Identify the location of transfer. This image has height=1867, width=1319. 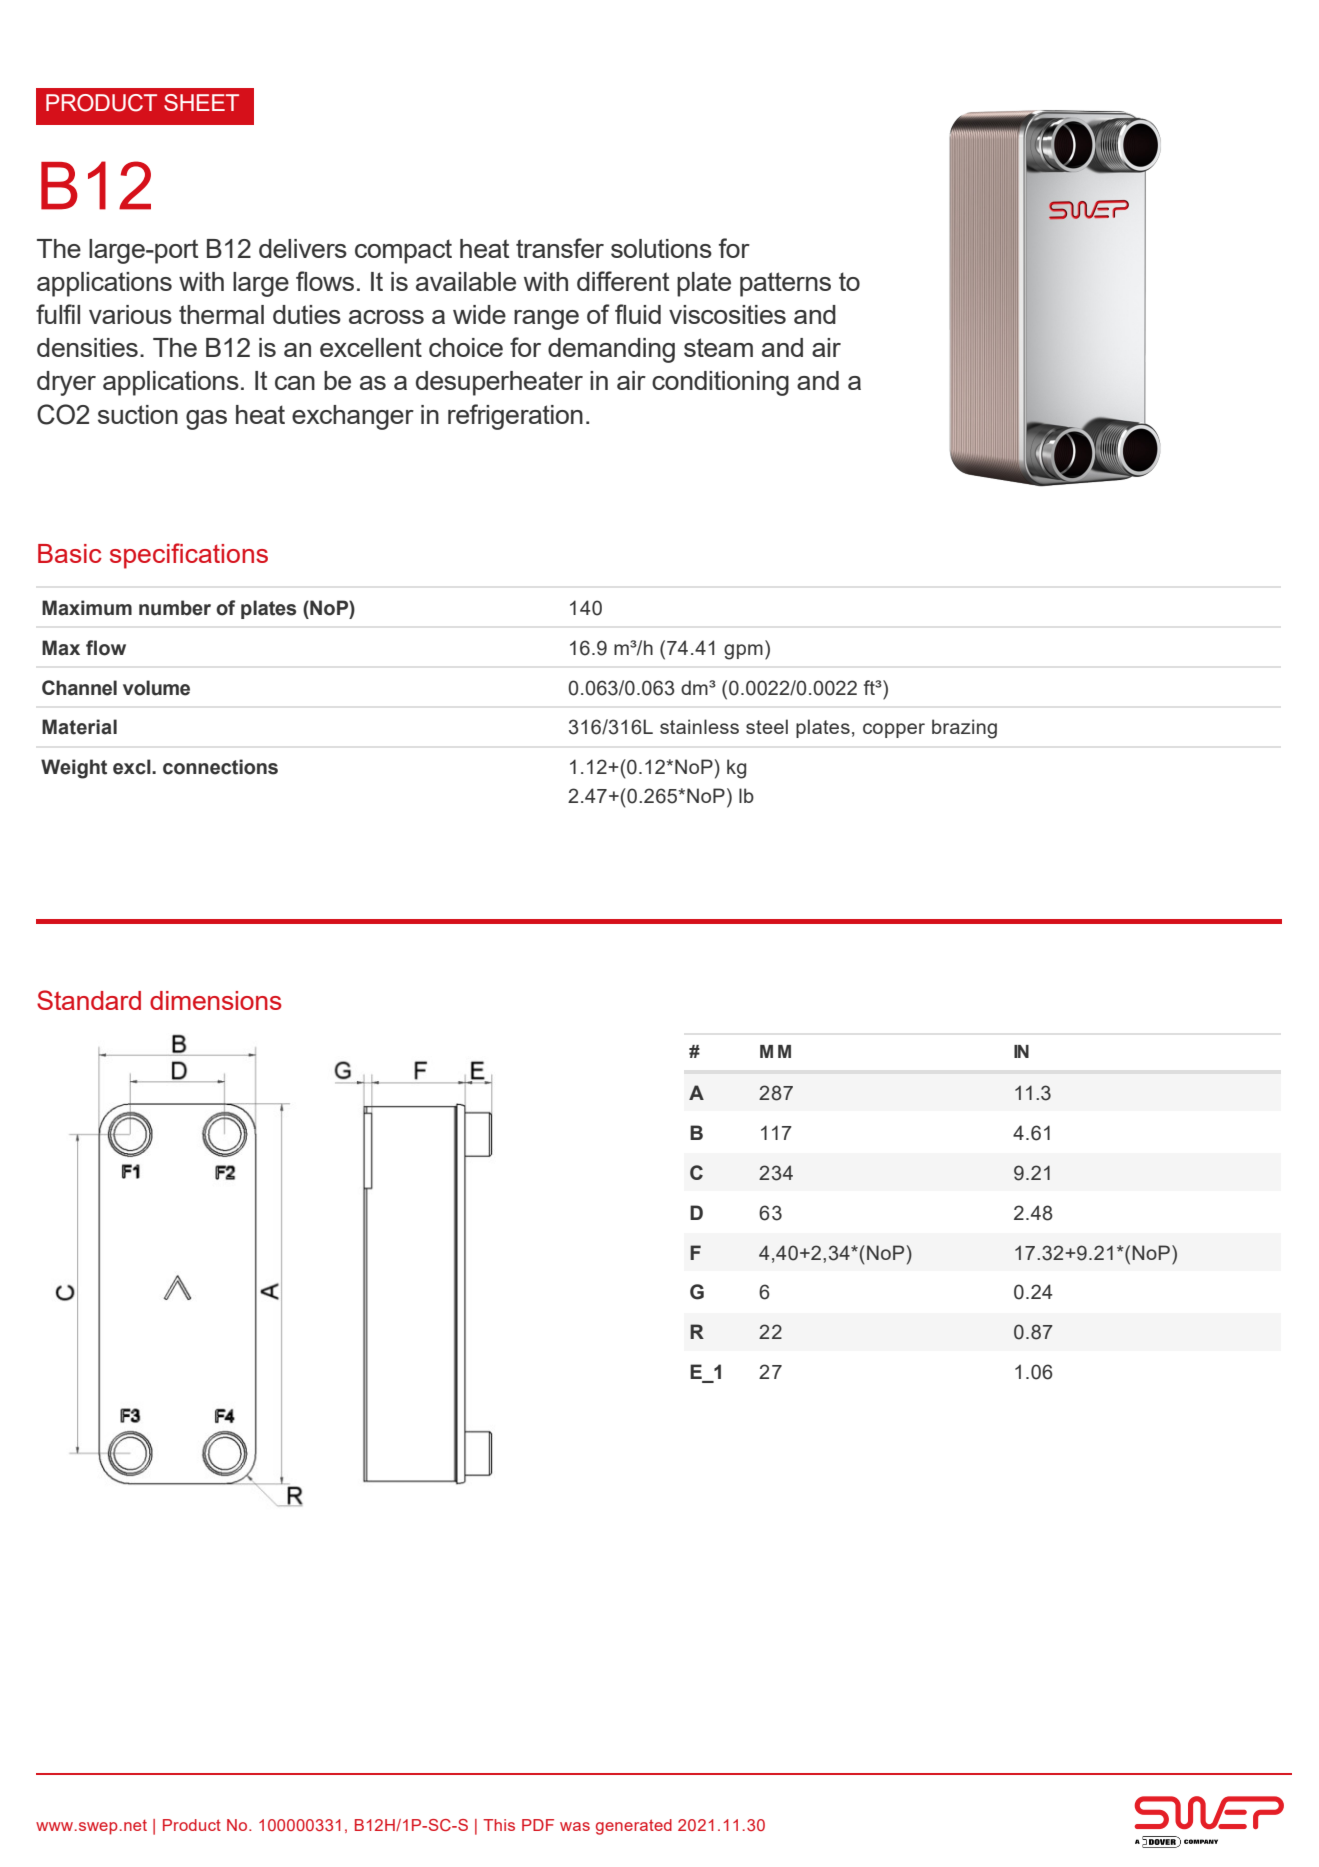
(560, 248).
